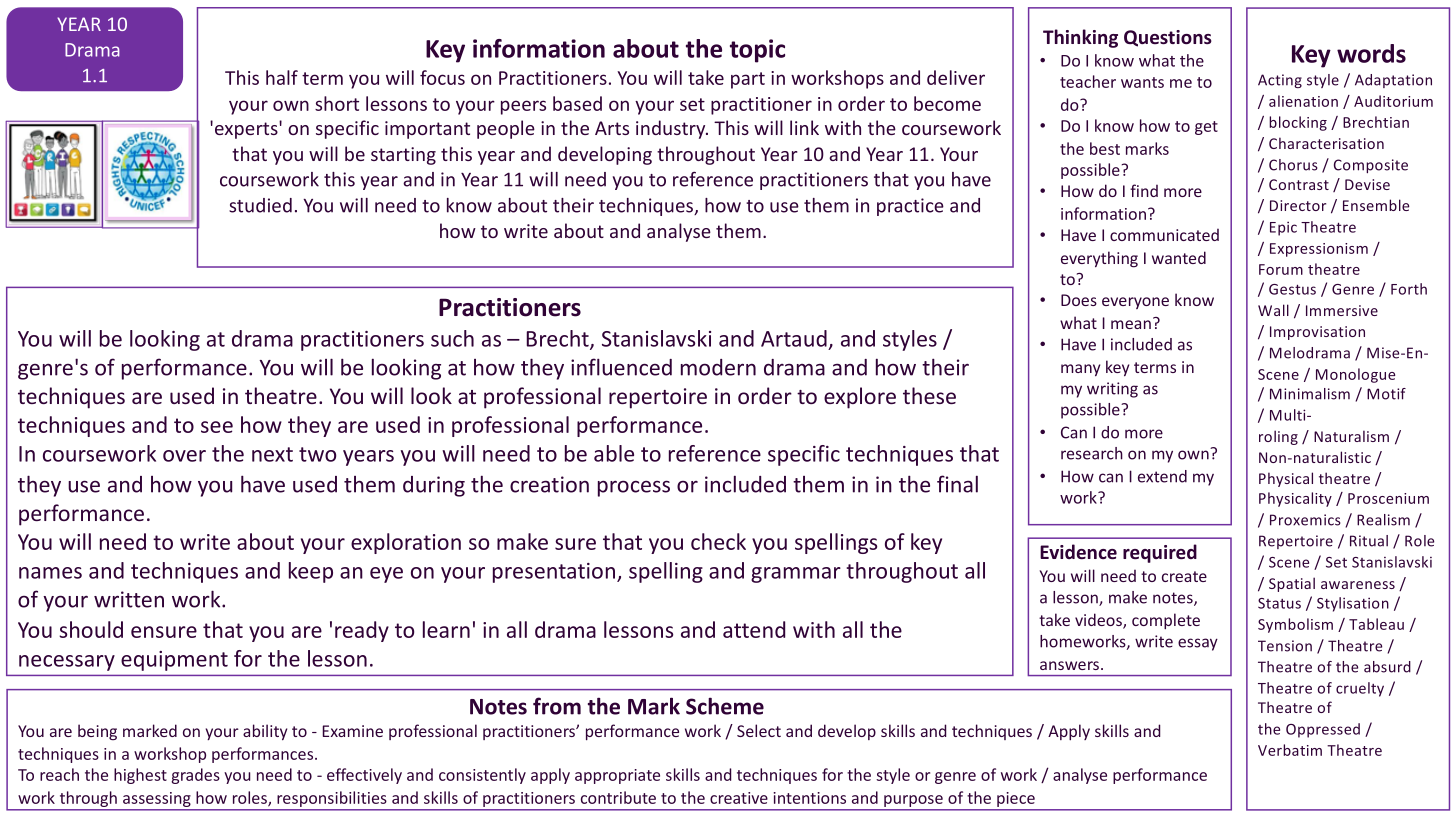 This image has width=1456, height=819. What do you see at coordinates (718, 367) in the image?
I see `modern` at bounding box center [718, 367].
